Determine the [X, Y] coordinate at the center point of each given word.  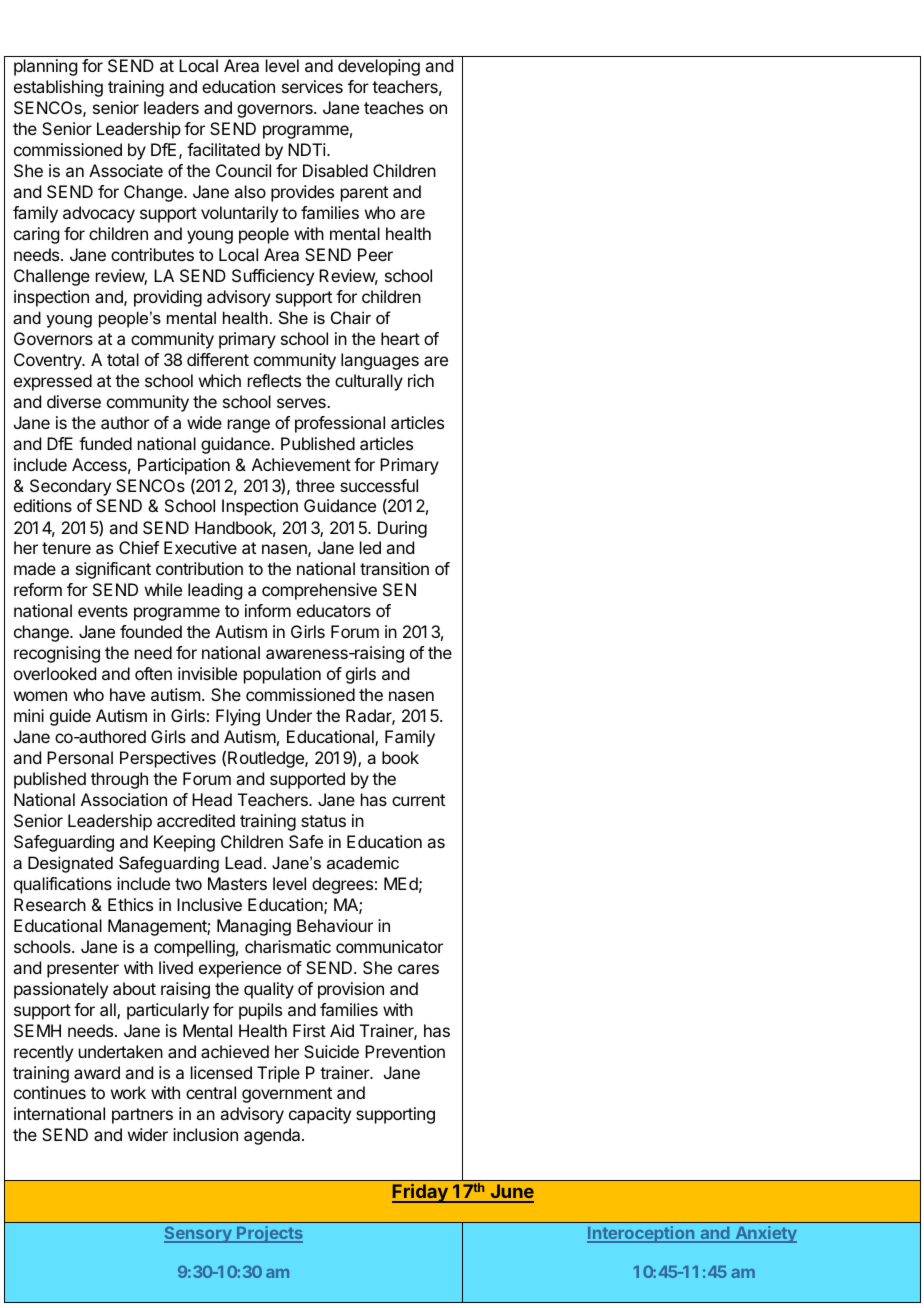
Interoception [642, 1234]
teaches [394, 107]
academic [363, 862]
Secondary [70, 487]
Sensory [199, 1234]
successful [379, 485]
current [418, 800]
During [402, 529]
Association [124, 799]
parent [364, 194]
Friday [421, 1193]
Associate [126, 170]
